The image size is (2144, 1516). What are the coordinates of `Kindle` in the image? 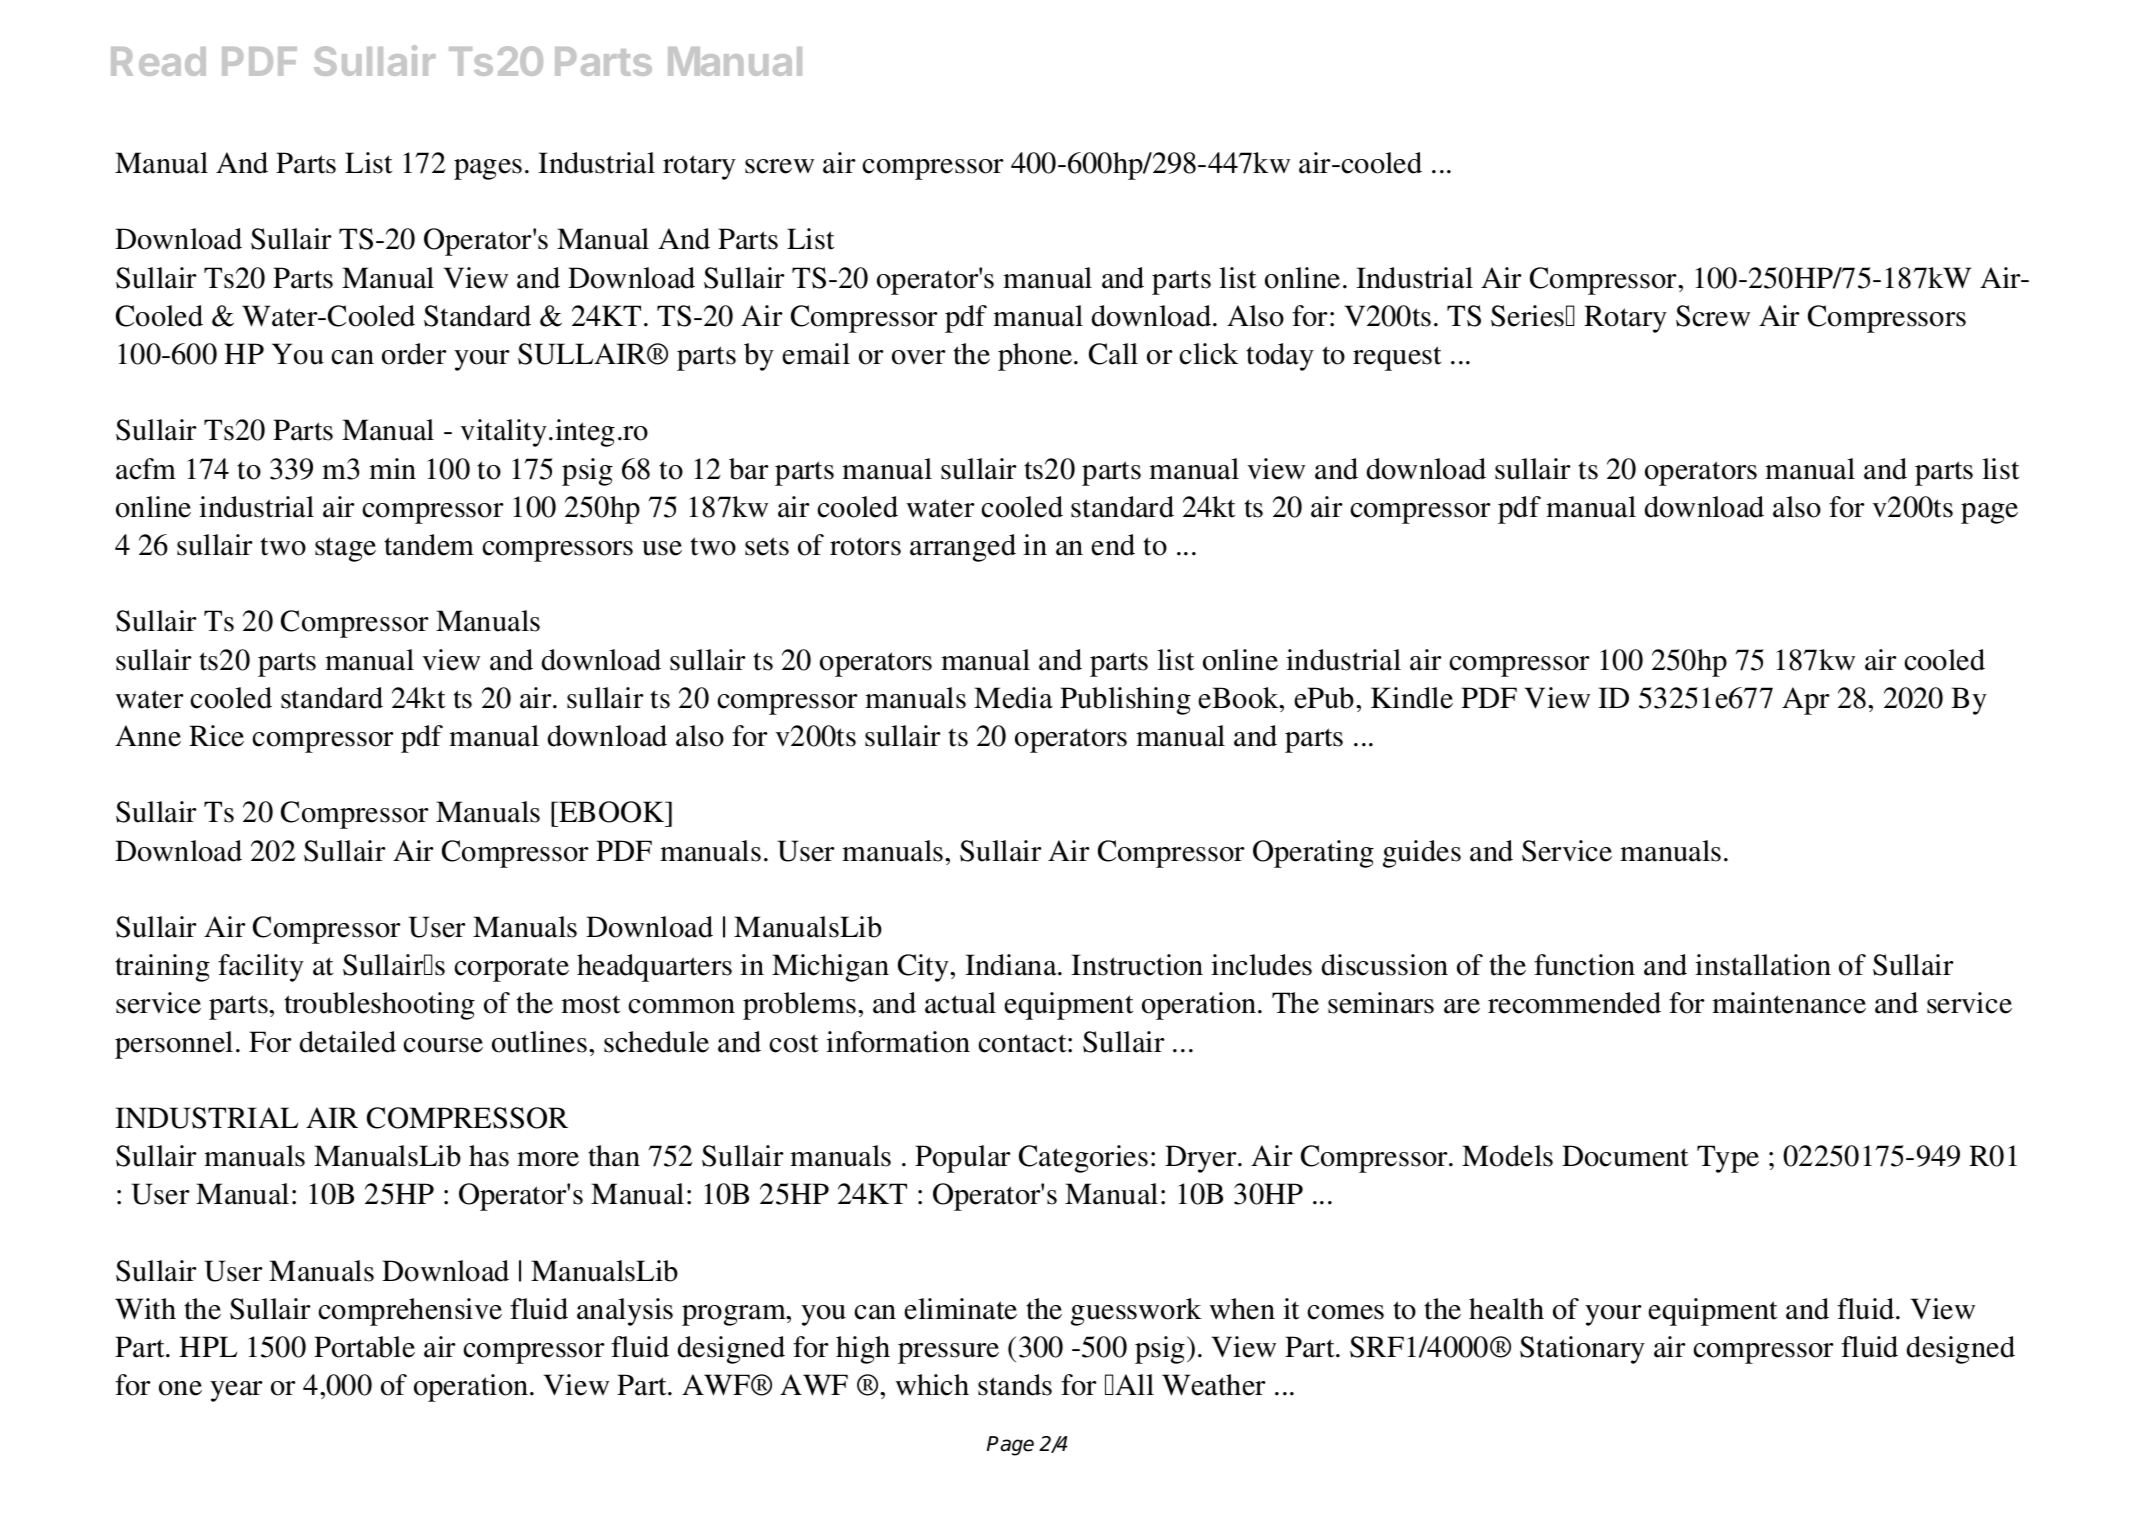 It's located at (1412, 698).
